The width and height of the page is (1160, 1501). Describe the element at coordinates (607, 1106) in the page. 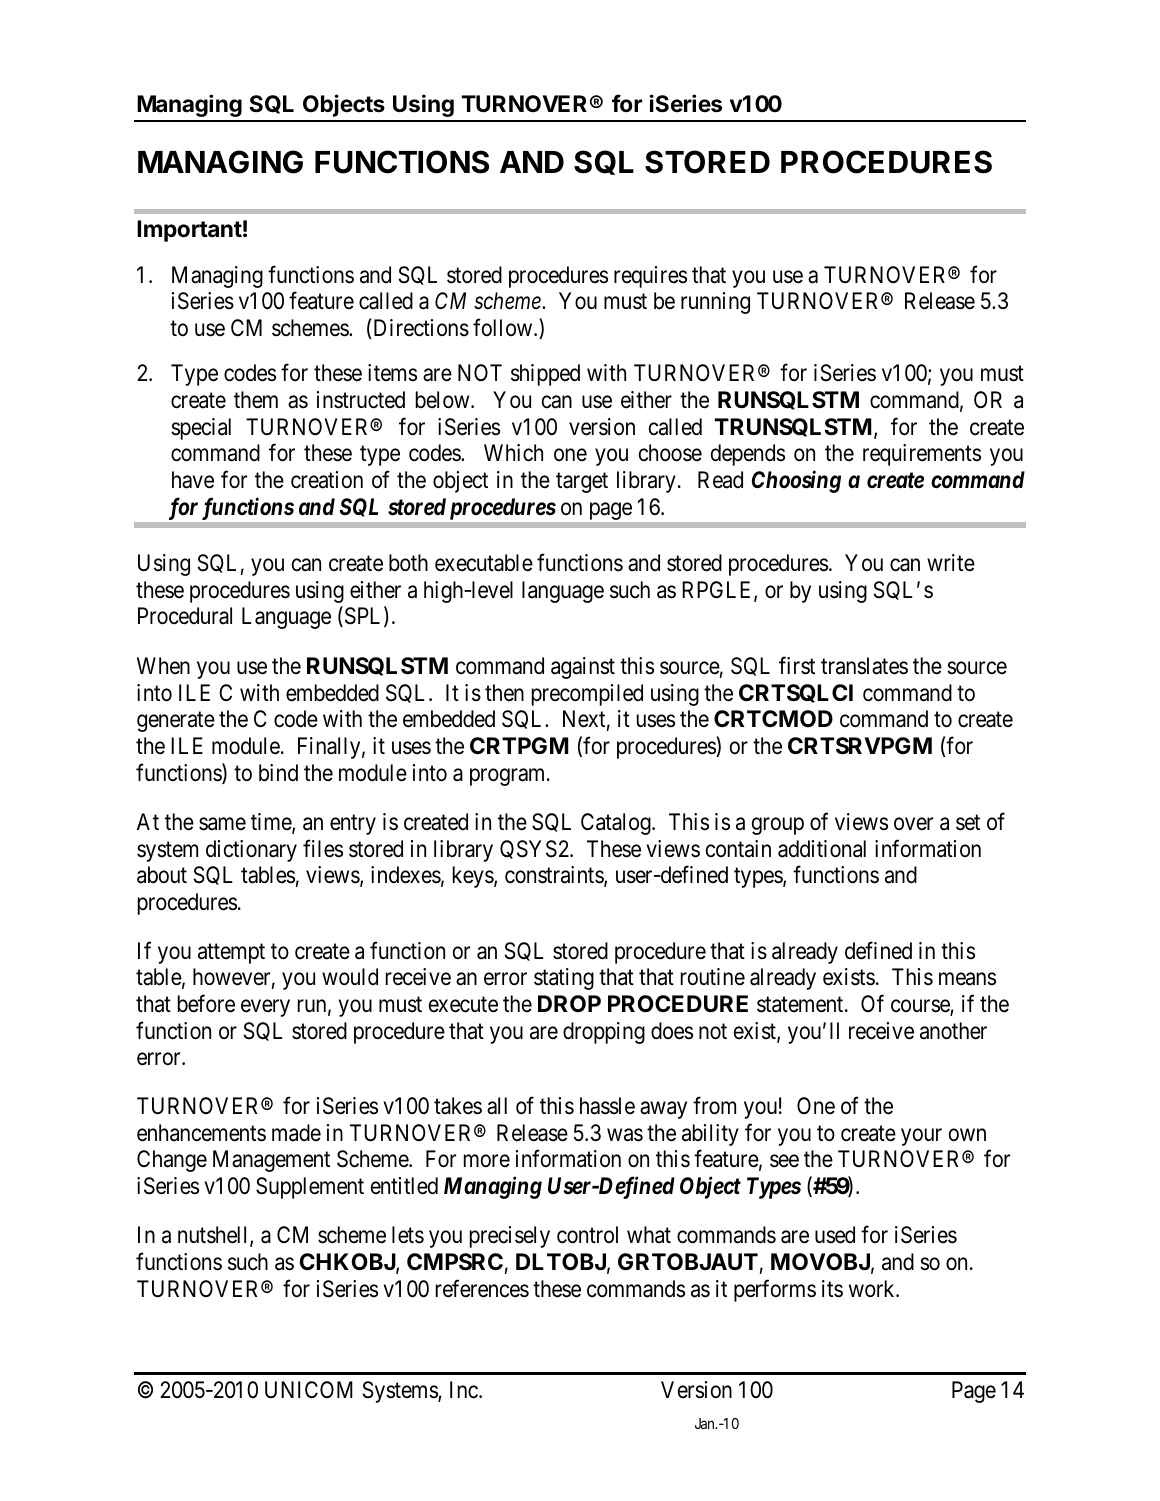

I see `hassle` at that location.
